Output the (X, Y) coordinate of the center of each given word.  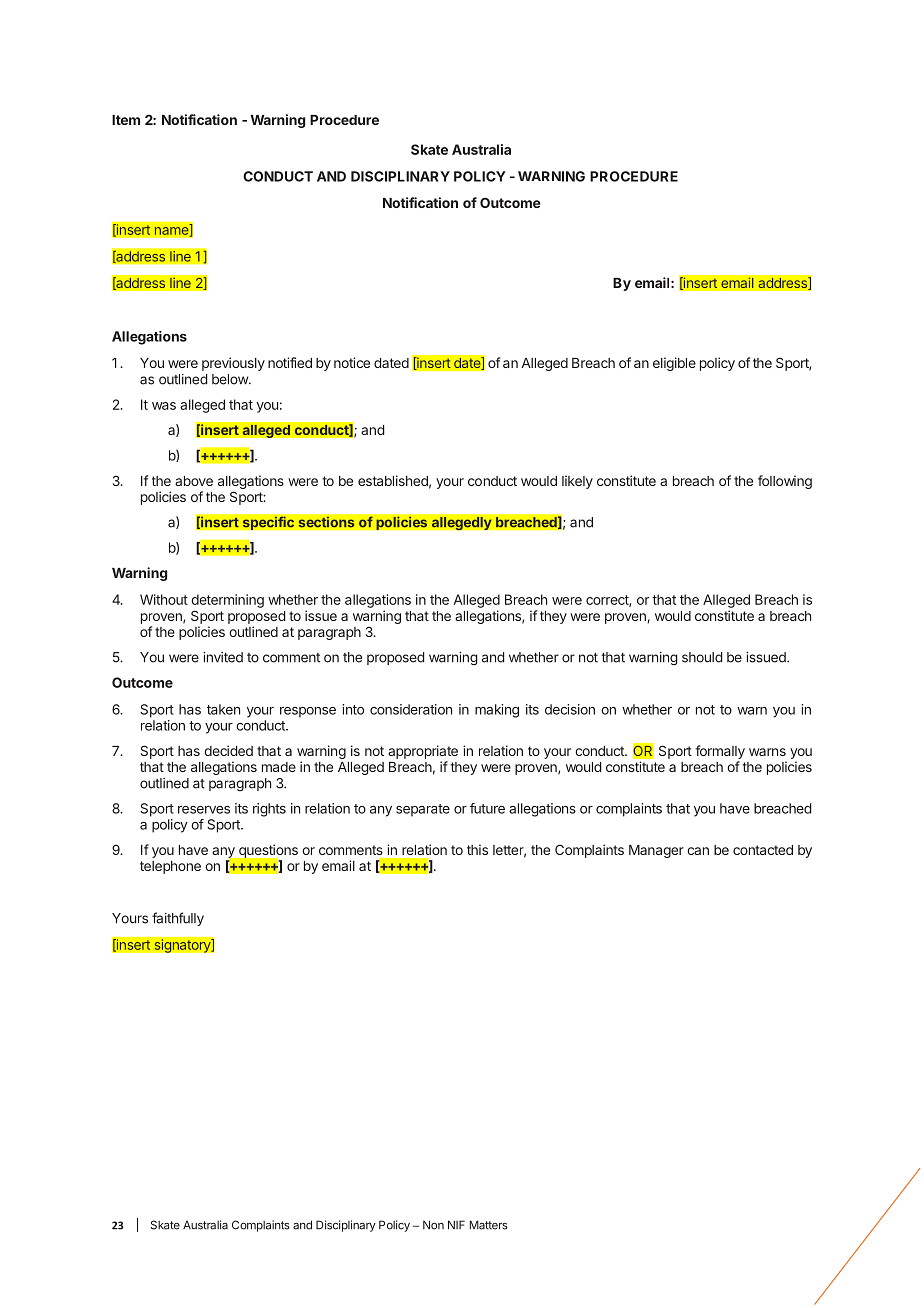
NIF (456, 1225)
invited (223, 657)
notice (352, 362)
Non (433, 1225)
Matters (489, 1225)
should (702, 657)
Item (126, 120)
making (497, 711)
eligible (674, 364)
